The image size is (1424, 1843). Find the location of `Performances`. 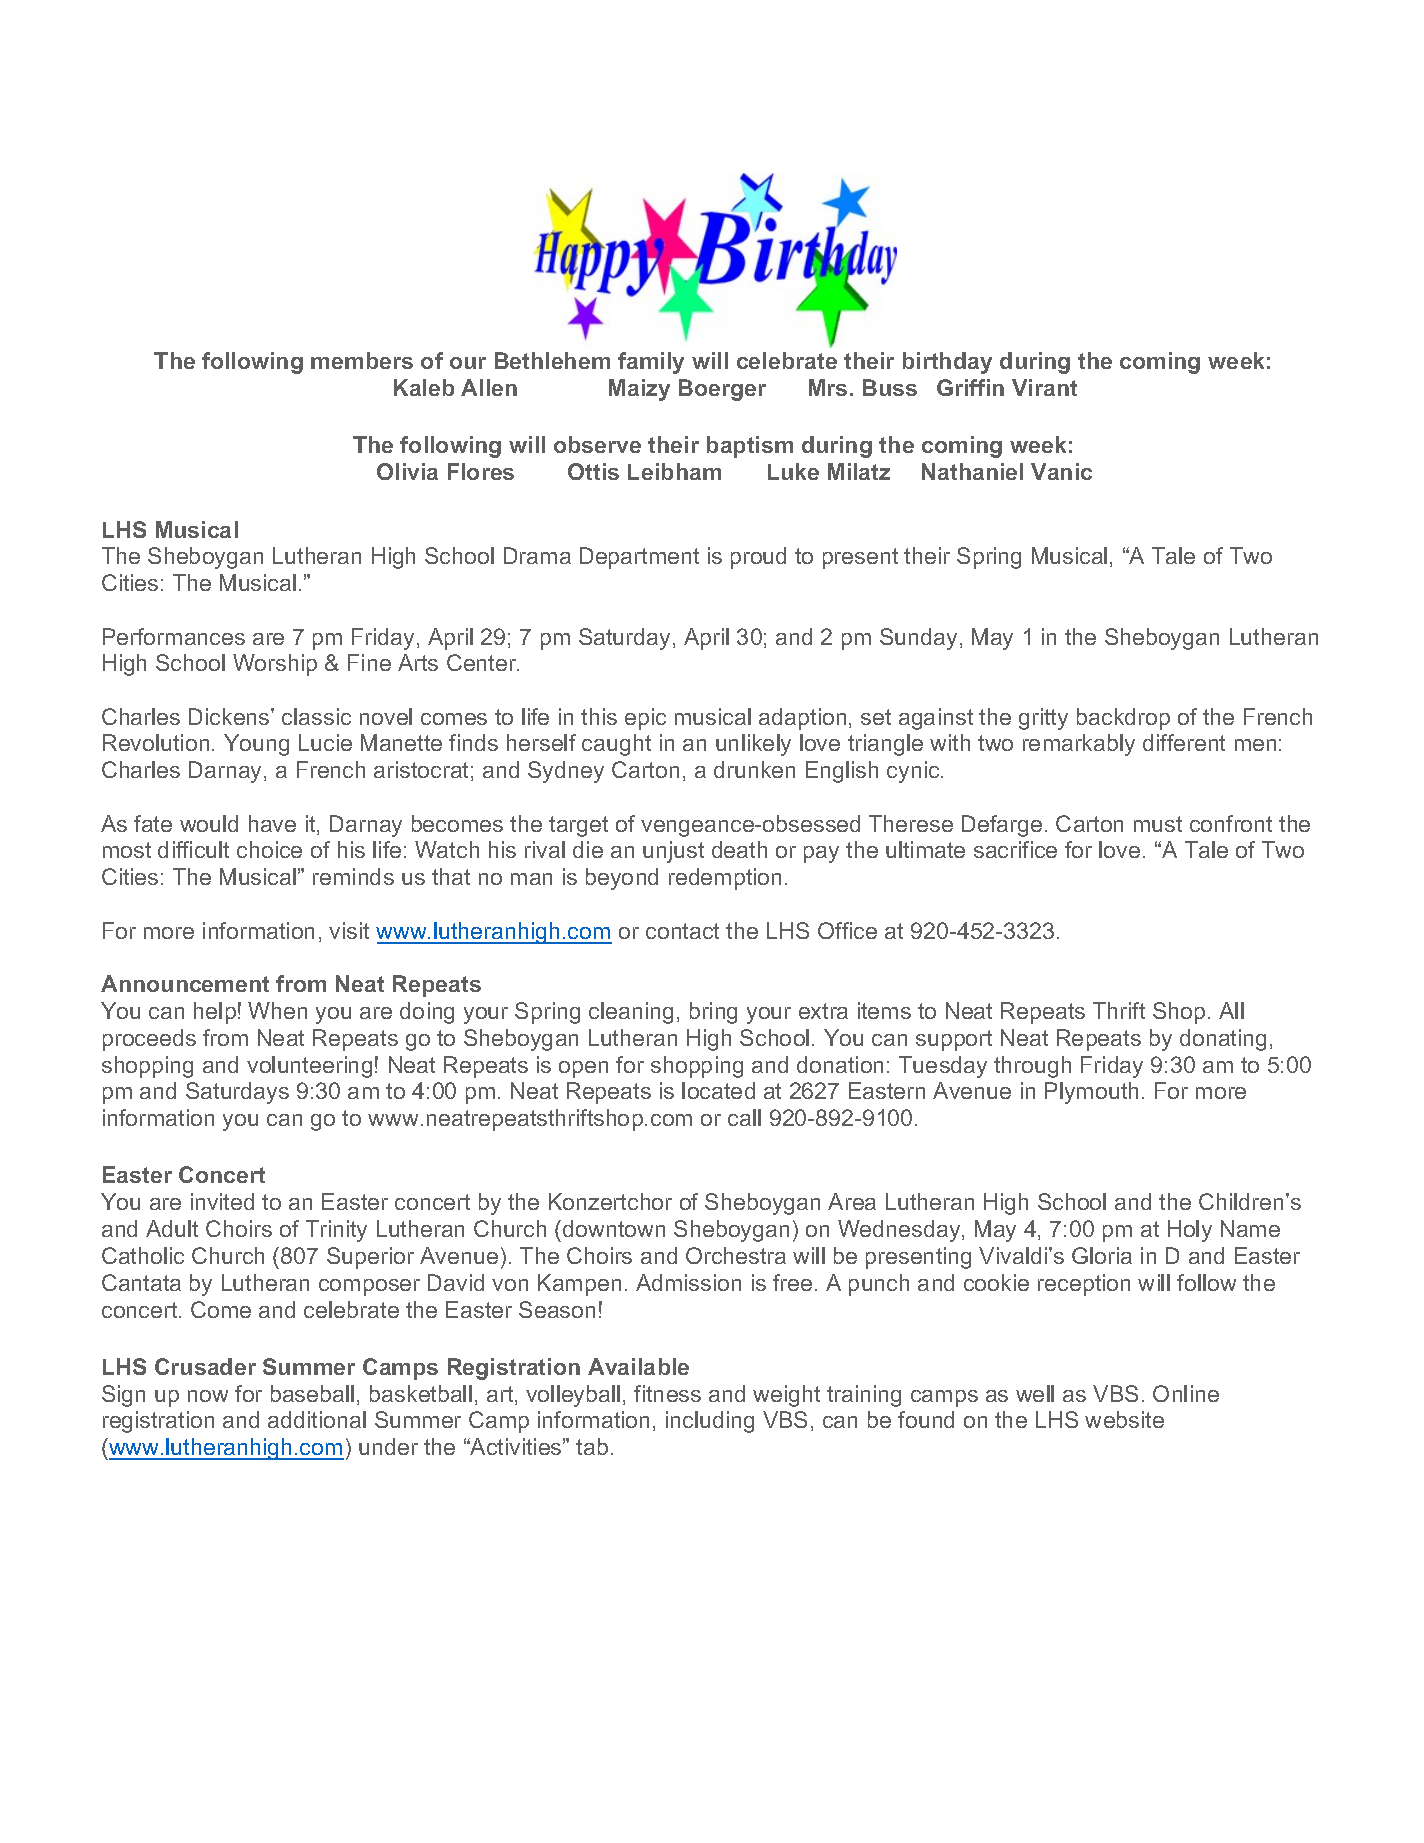

Performances is located at coordinates (174, 636).
